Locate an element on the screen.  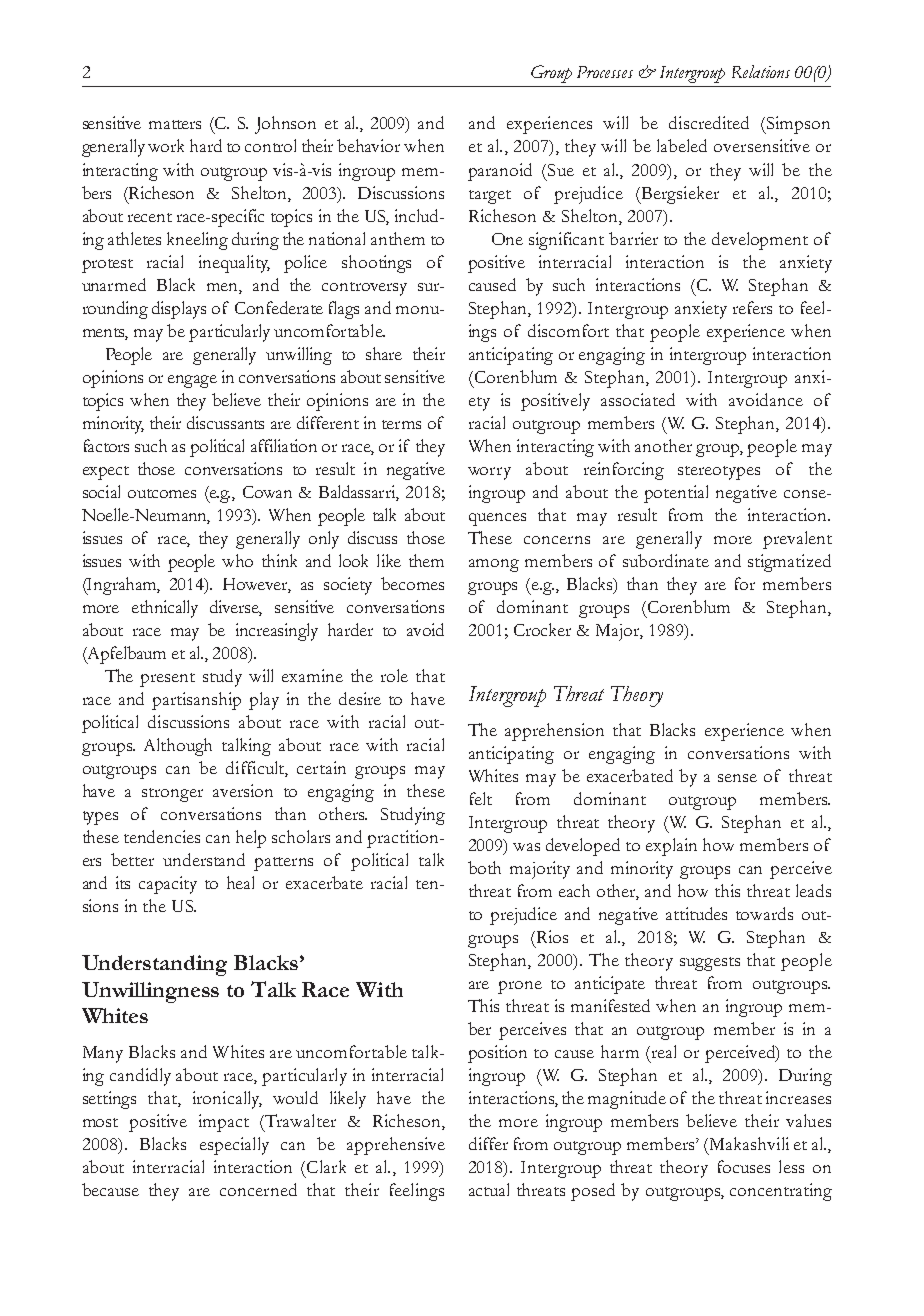
discredited is located at coordinates (709, 122).
